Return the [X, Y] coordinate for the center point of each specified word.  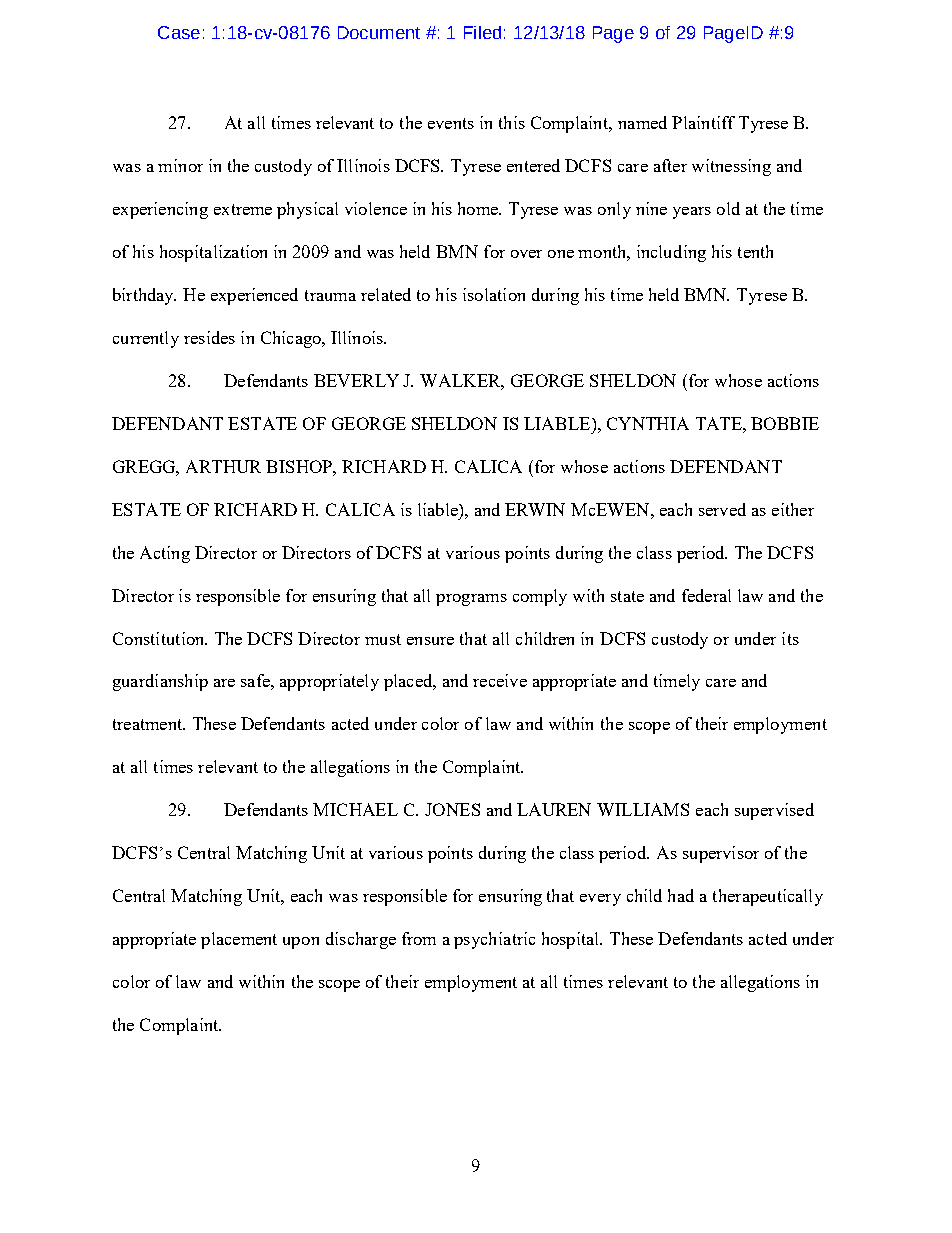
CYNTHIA [648, 423]
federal [706, 595]
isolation [494, 294]
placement [239, 940]
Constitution [160, 638]
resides [209, 337]
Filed [482, 32]
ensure [430, 641]
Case [179, 32]
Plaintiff [703, 122]
